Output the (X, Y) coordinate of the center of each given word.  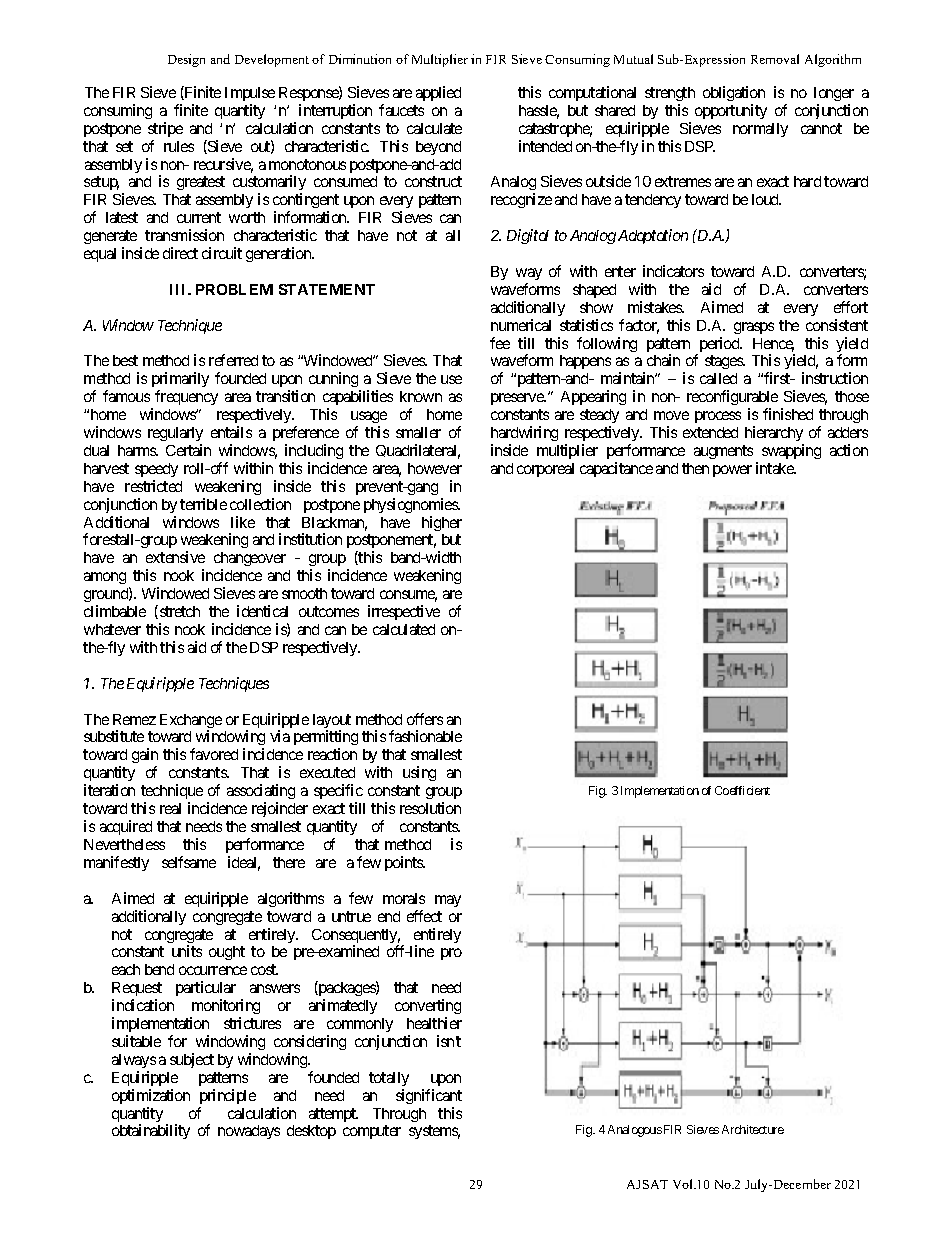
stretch (178, 612)
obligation (734, 93)
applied (438, 93)
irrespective (404, 612)
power (732, 471)
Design (186, 60)
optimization (151, 1096)
